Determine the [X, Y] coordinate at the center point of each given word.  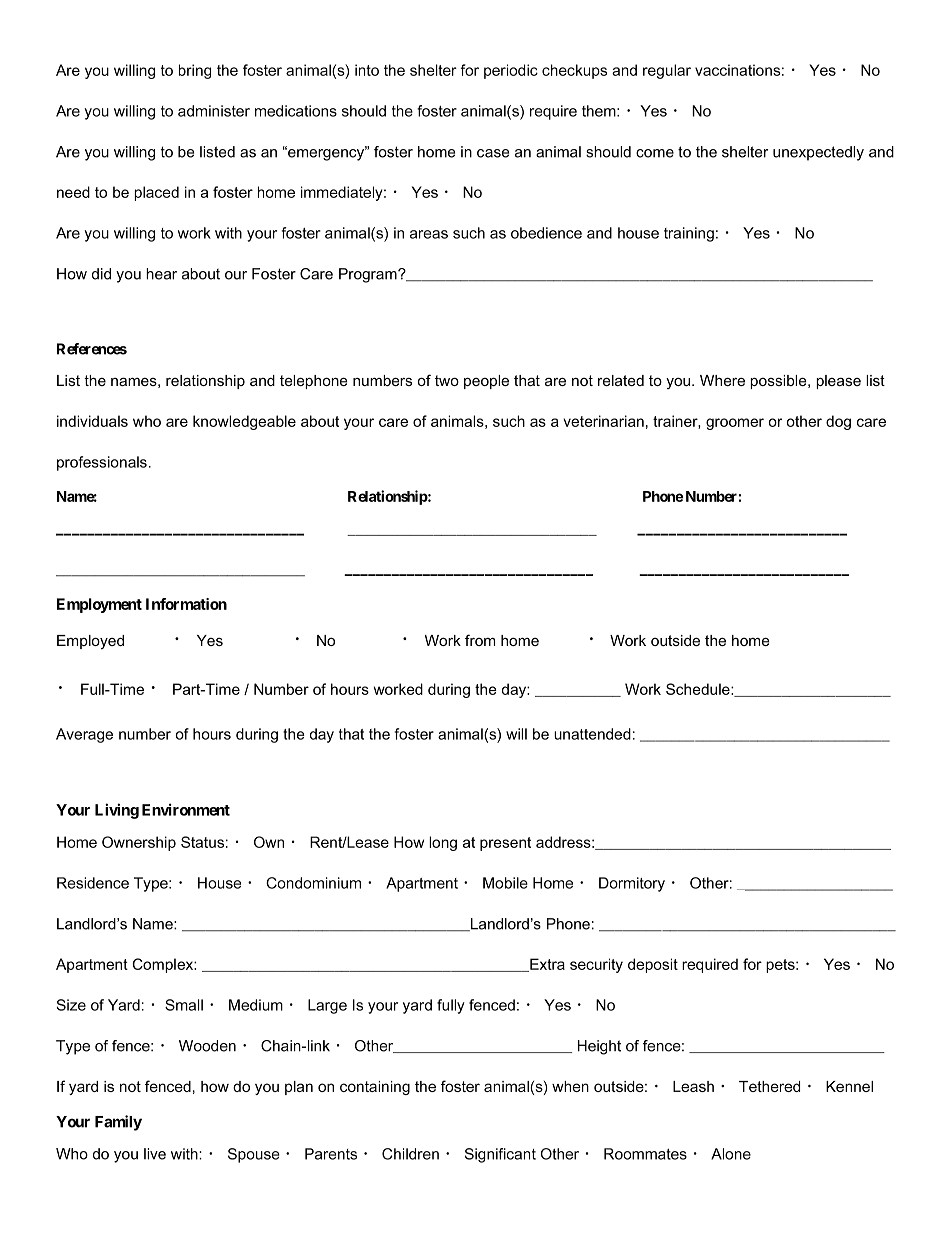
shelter [745, 152]
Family [118, 1123]
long [443, 843]
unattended [592, 734]
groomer [735, 424]
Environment [186, 809]
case [493, 153]
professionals [102, 463]
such [509, 421]
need [73, 192]
